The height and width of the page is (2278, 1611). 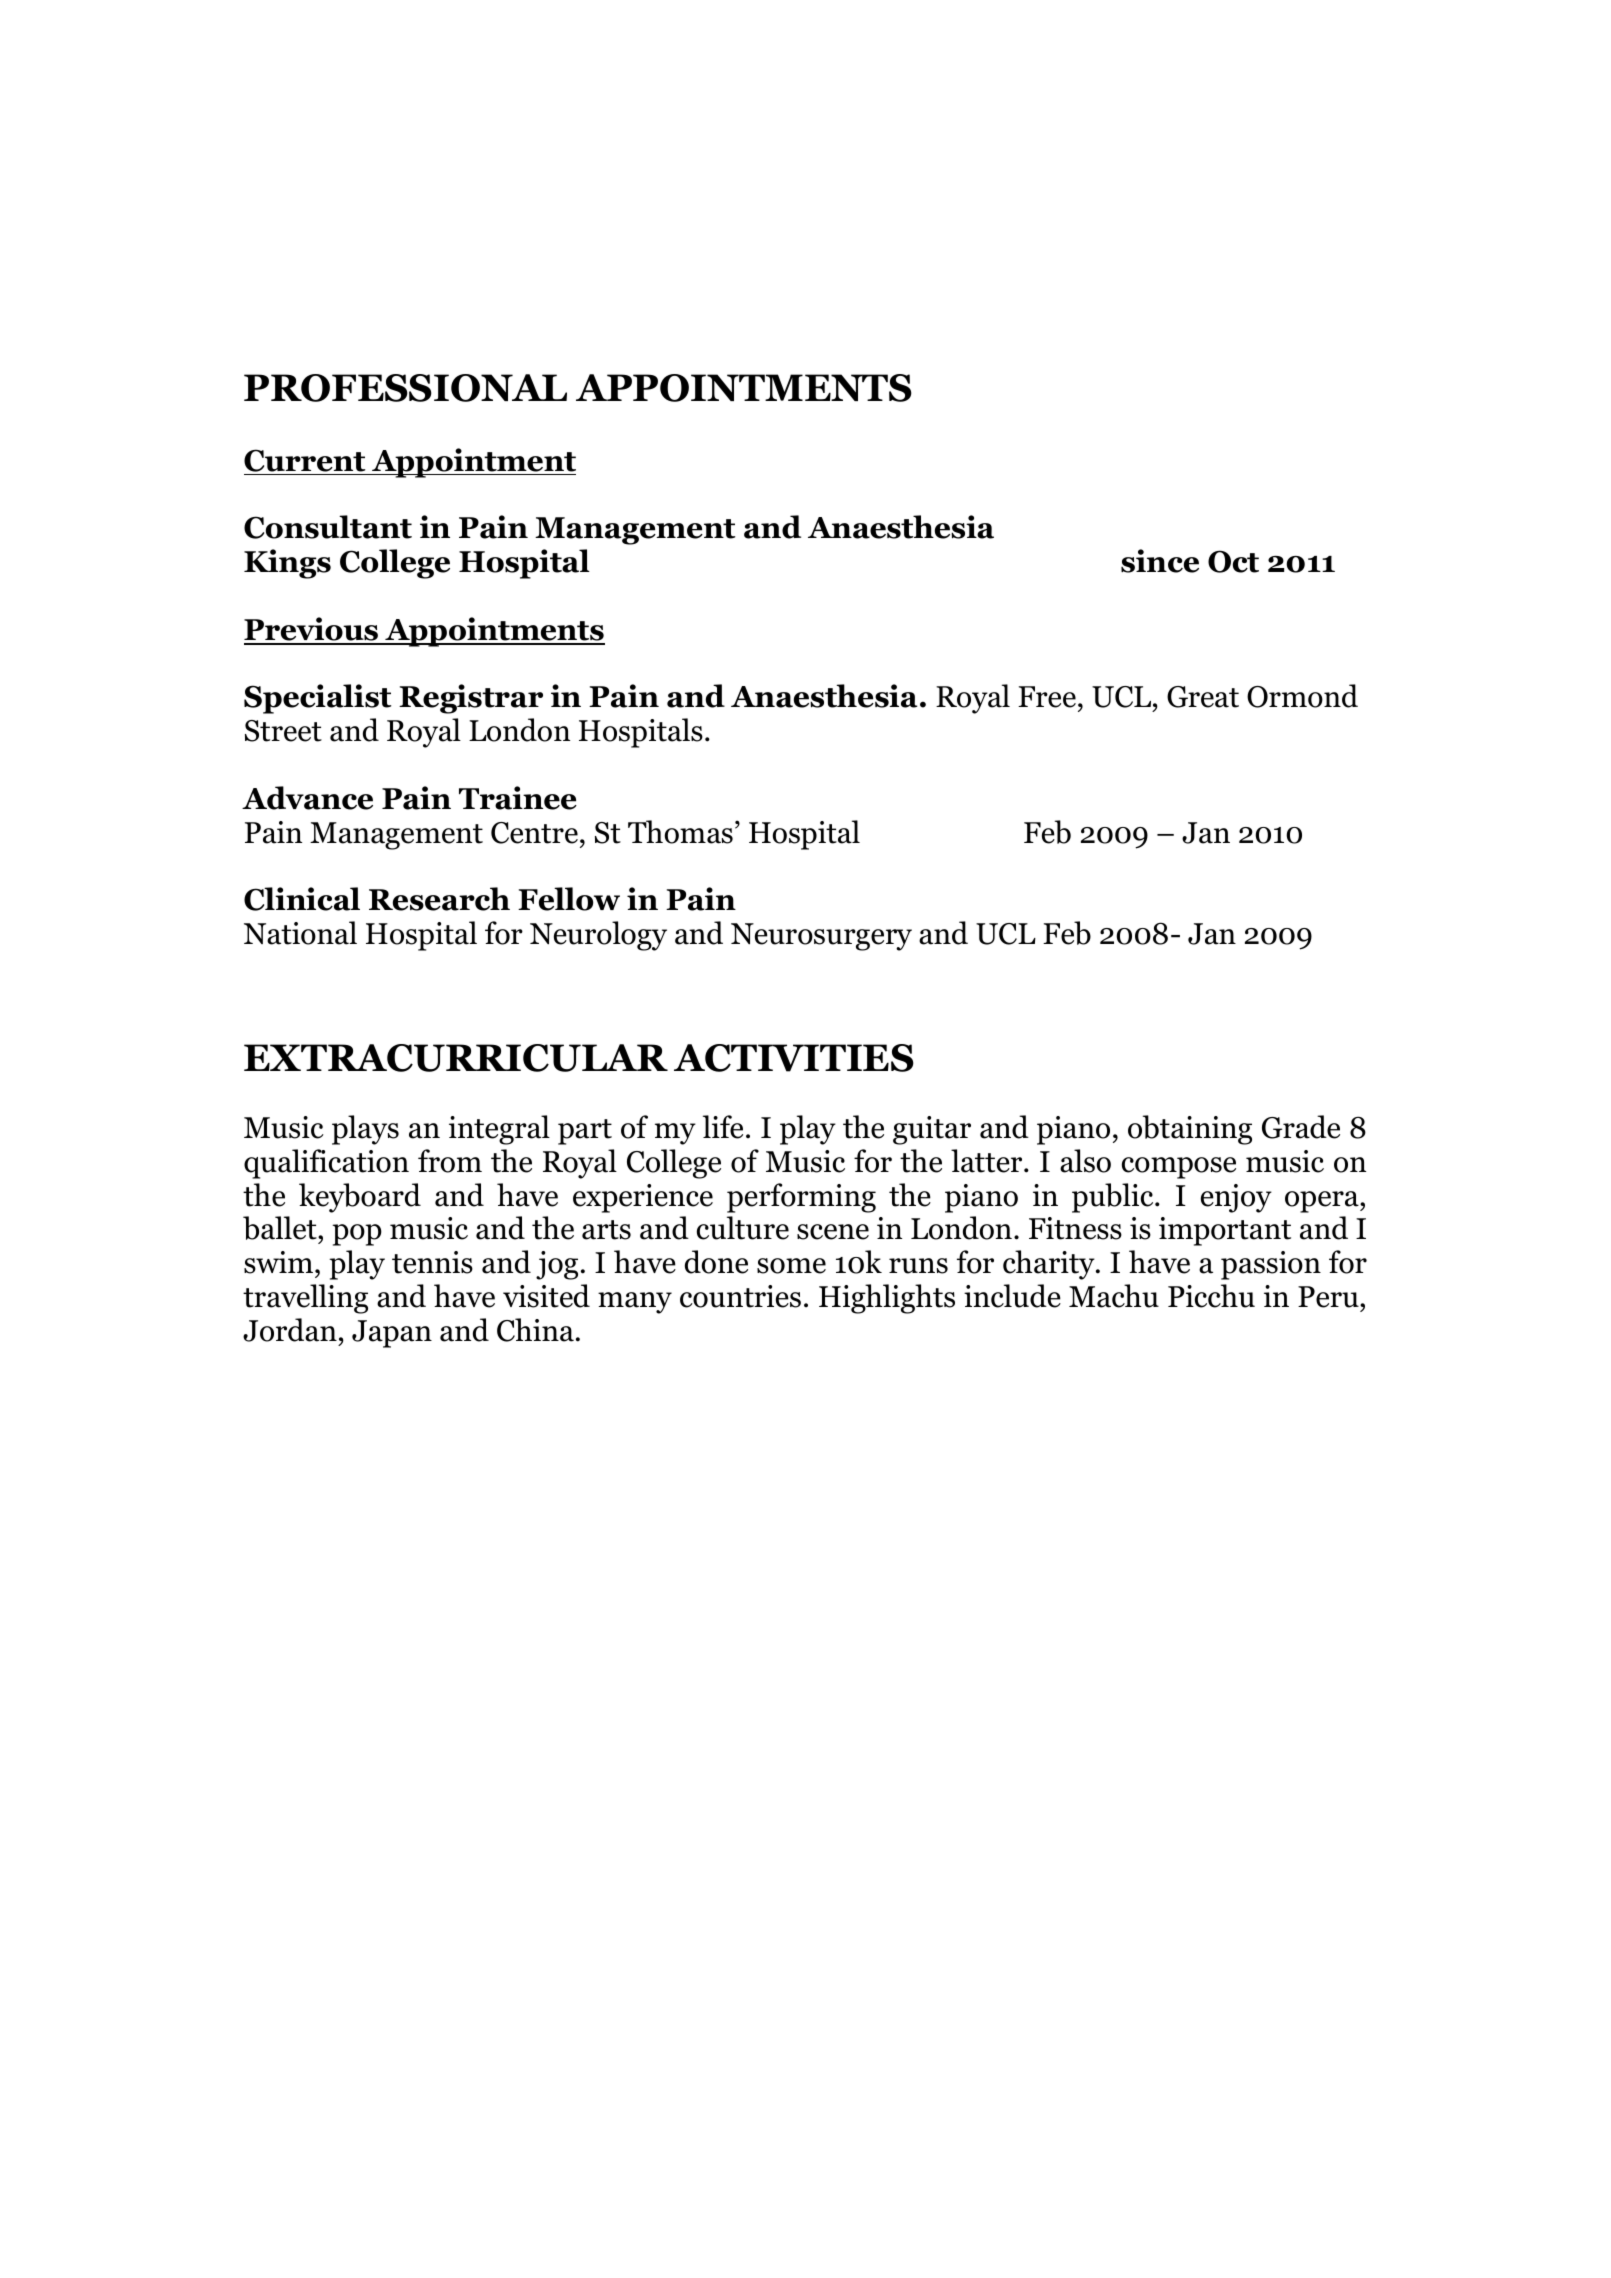 What do you see at coordinates (1047, 697) in the page?
I see `Free` at bounding box center [1047, 697].
